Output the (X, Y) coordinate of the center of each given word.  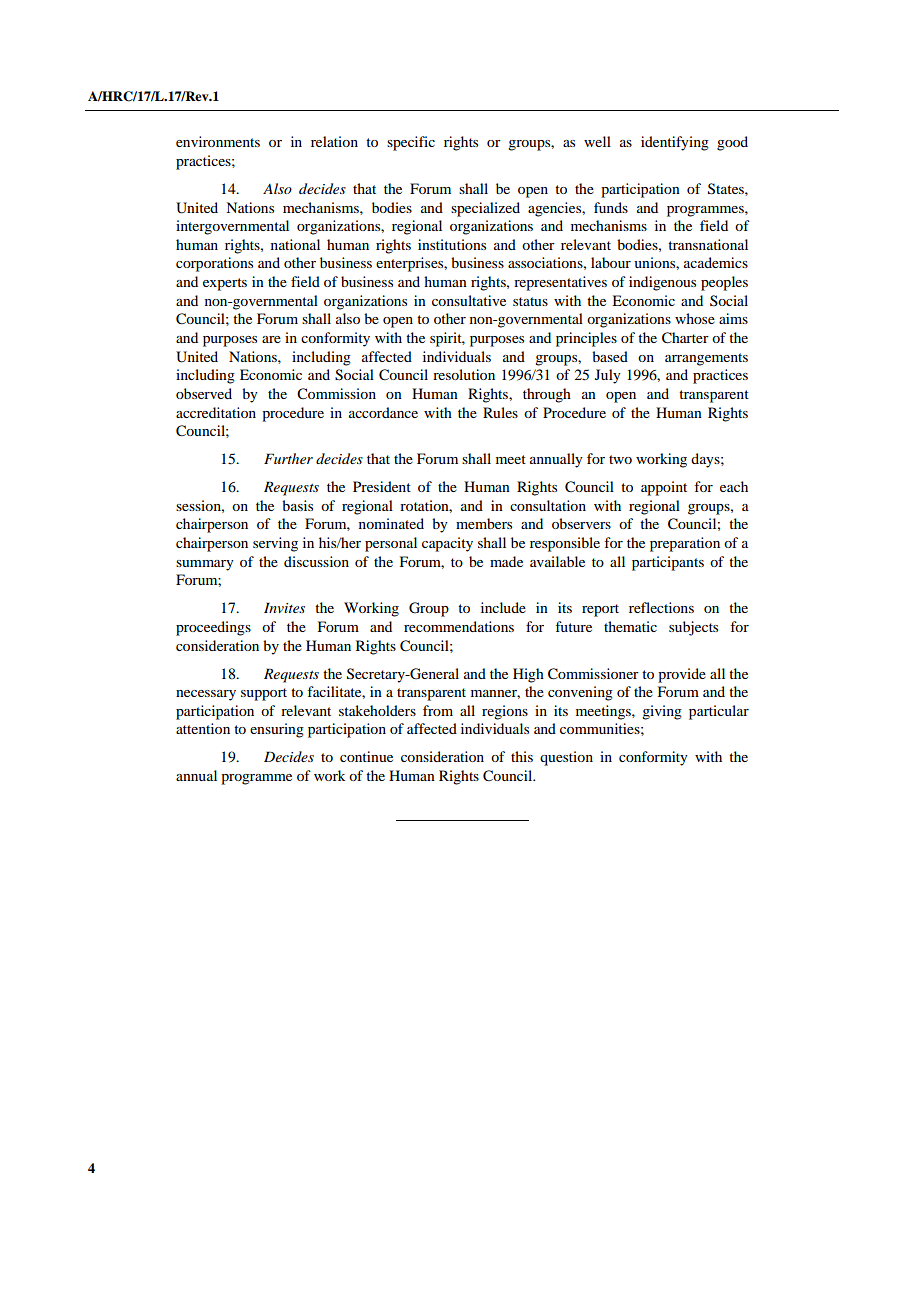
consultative (469, 300)
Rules (500, 412)
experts (225, 284)
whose (695, 318)
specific (411, 143)
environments (218, 141)
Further (288, 458)
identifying (675, 143)
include (503, 607)
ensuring (277, 730)
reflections (661, 607)
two (620, 459)
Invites (284, 607)
